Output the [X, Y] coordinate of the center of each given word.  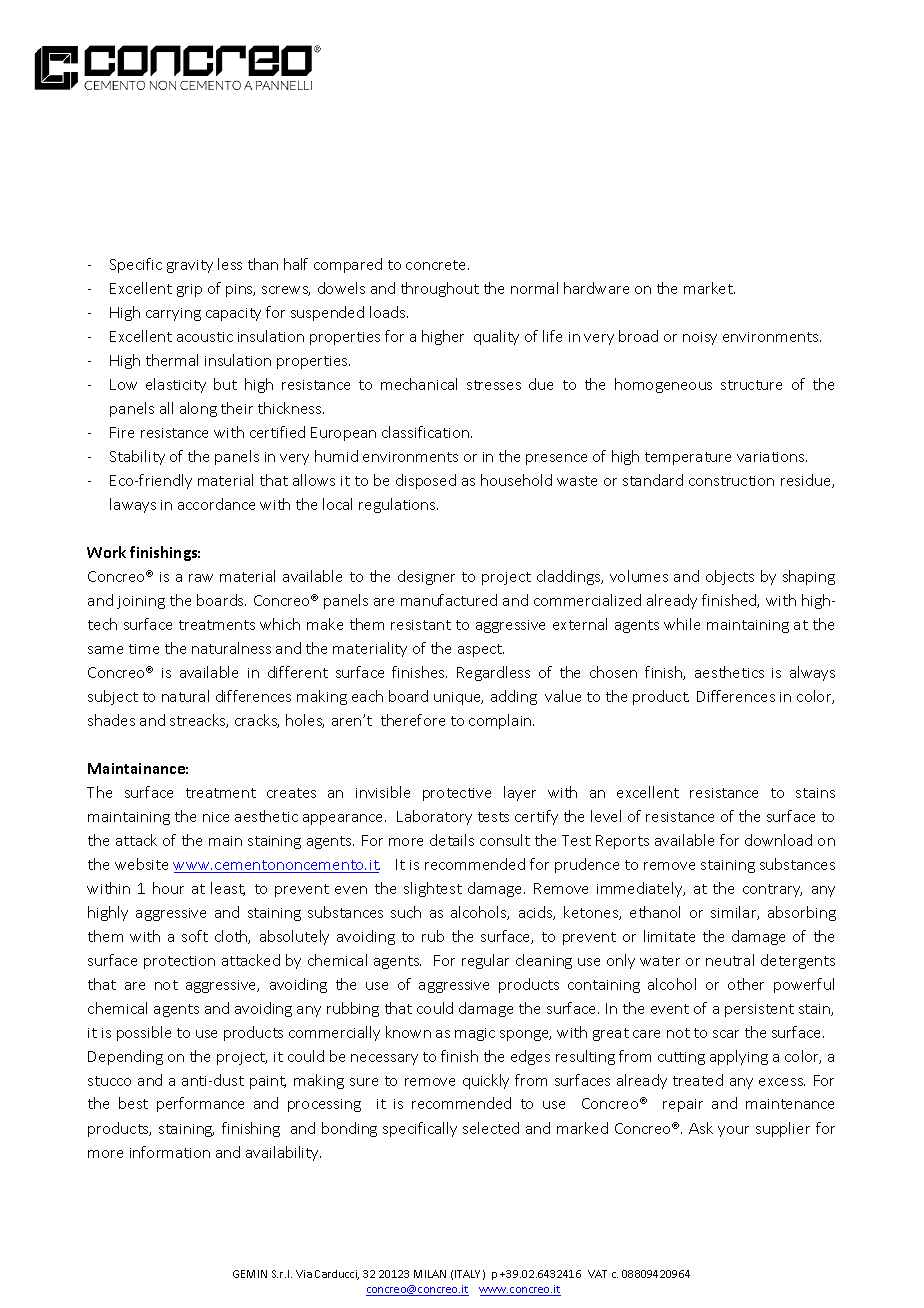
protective [457, 794]
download [778, 840]
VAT [597, 1274]
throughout [440, 289]
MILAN [430, 1274]
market [709, 288]
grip [189, 290]
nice [216, 817]
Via [304, 1274]
